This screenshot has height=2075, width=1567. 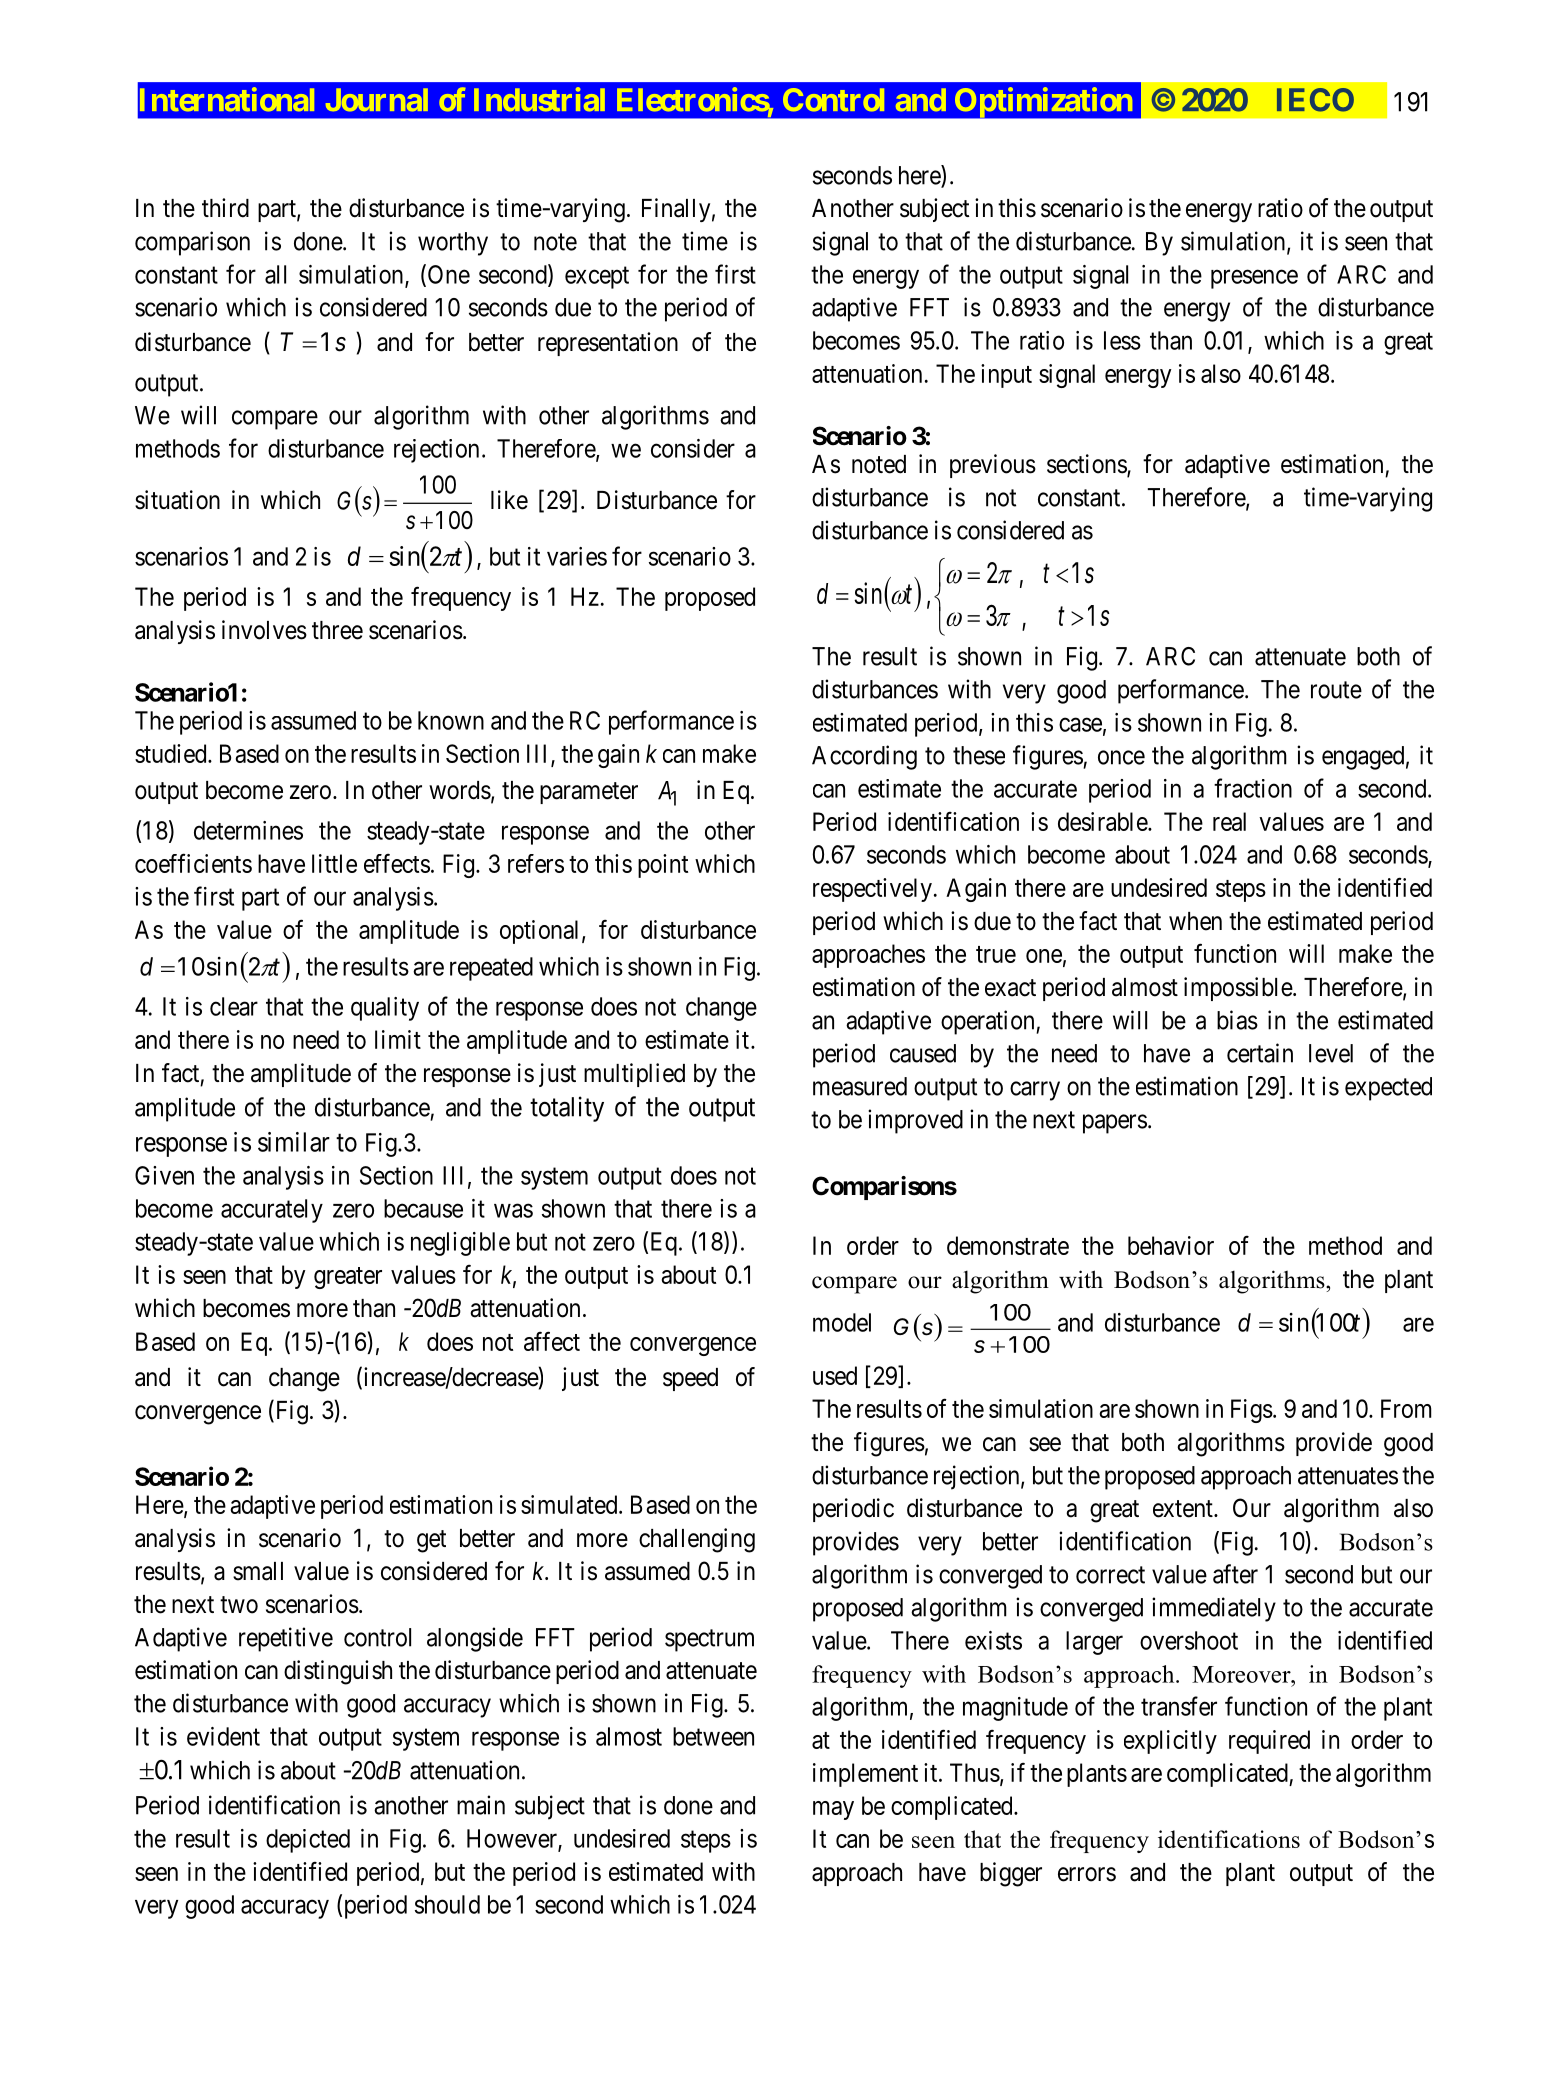 I want to click on presence, so click(x=1254, y=279).
